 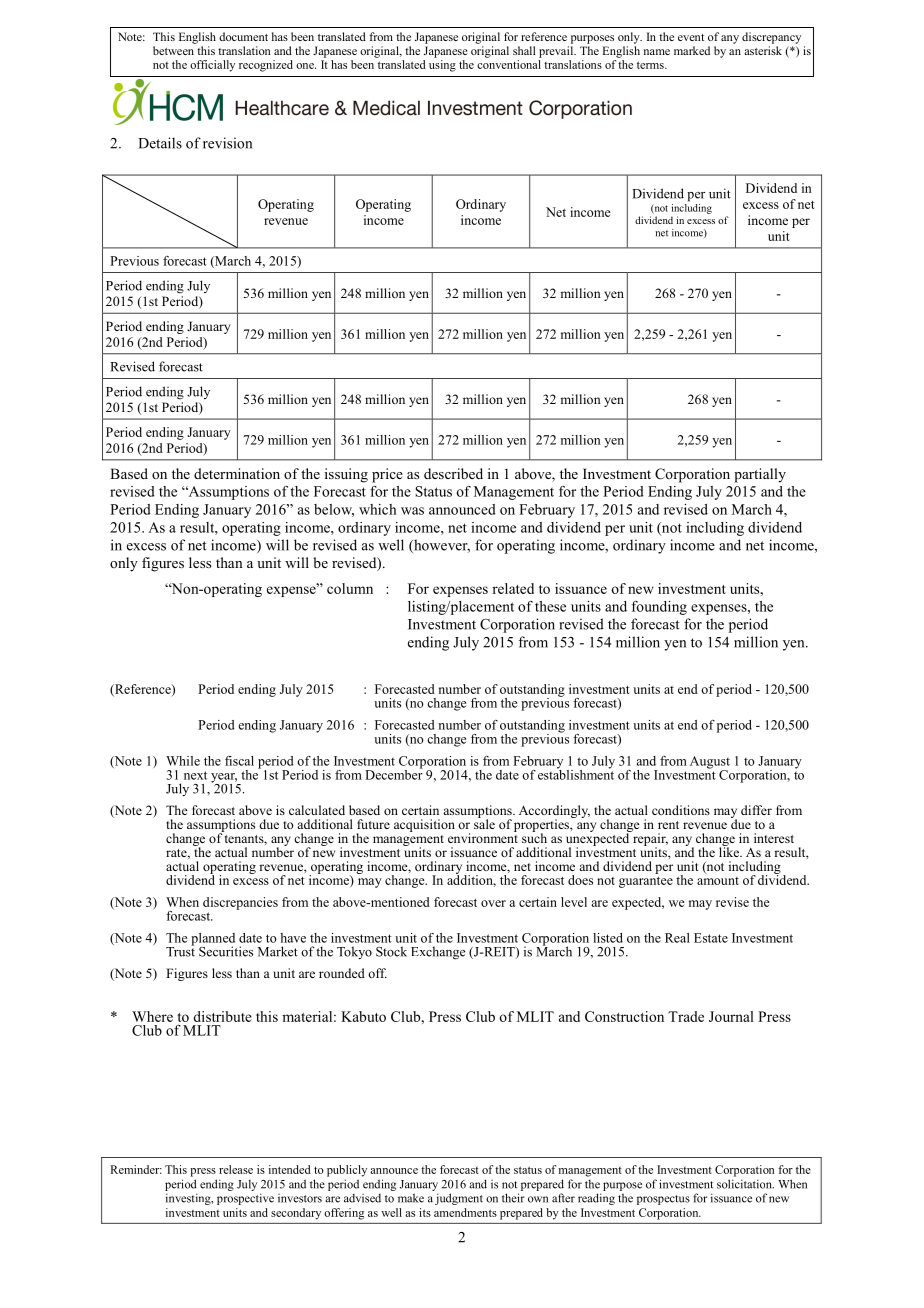 I want to click on judgment, so click(x=459, y=1199).
